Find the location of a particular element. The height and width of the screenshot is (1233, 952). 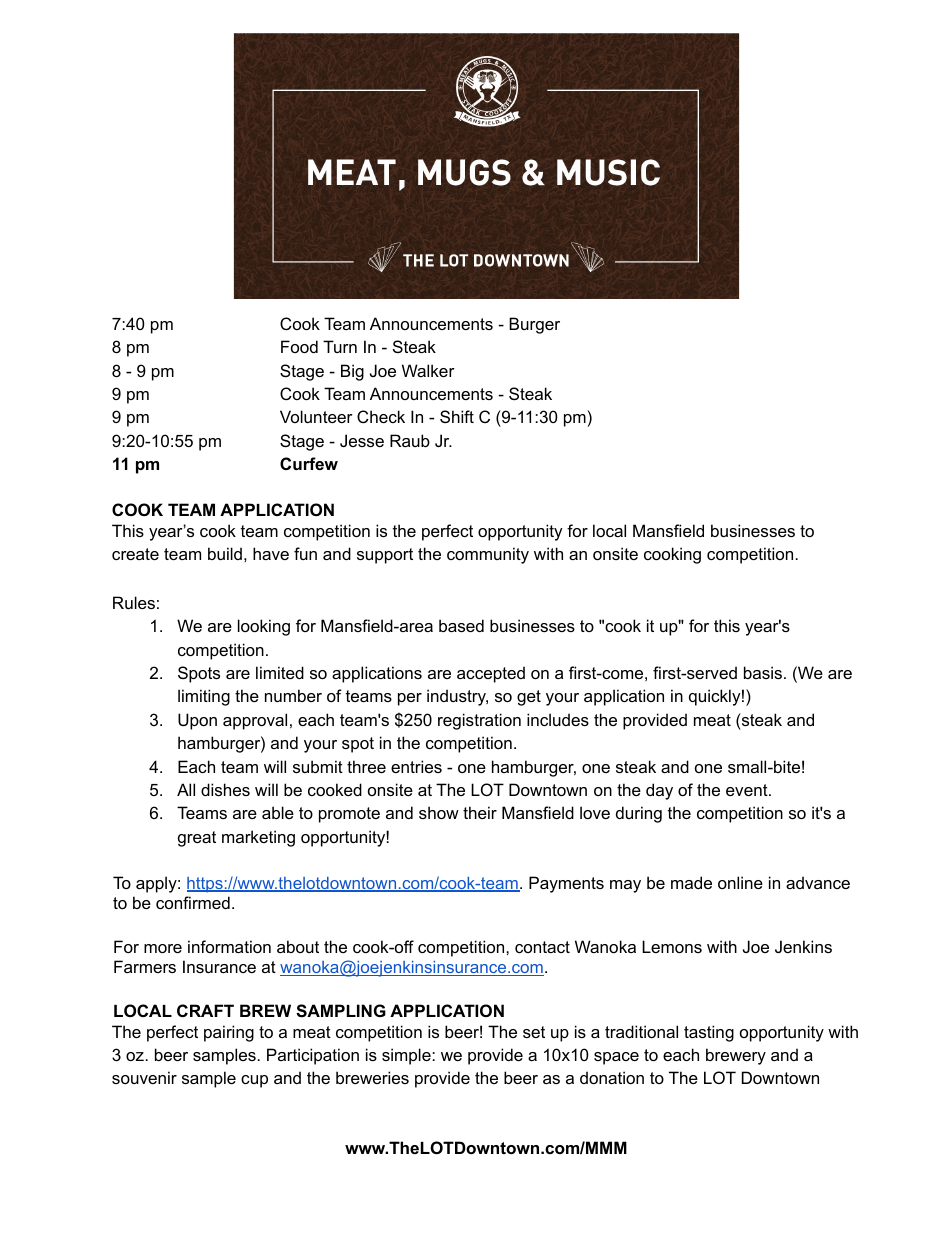

Food is located at coordinates (299, 346).
